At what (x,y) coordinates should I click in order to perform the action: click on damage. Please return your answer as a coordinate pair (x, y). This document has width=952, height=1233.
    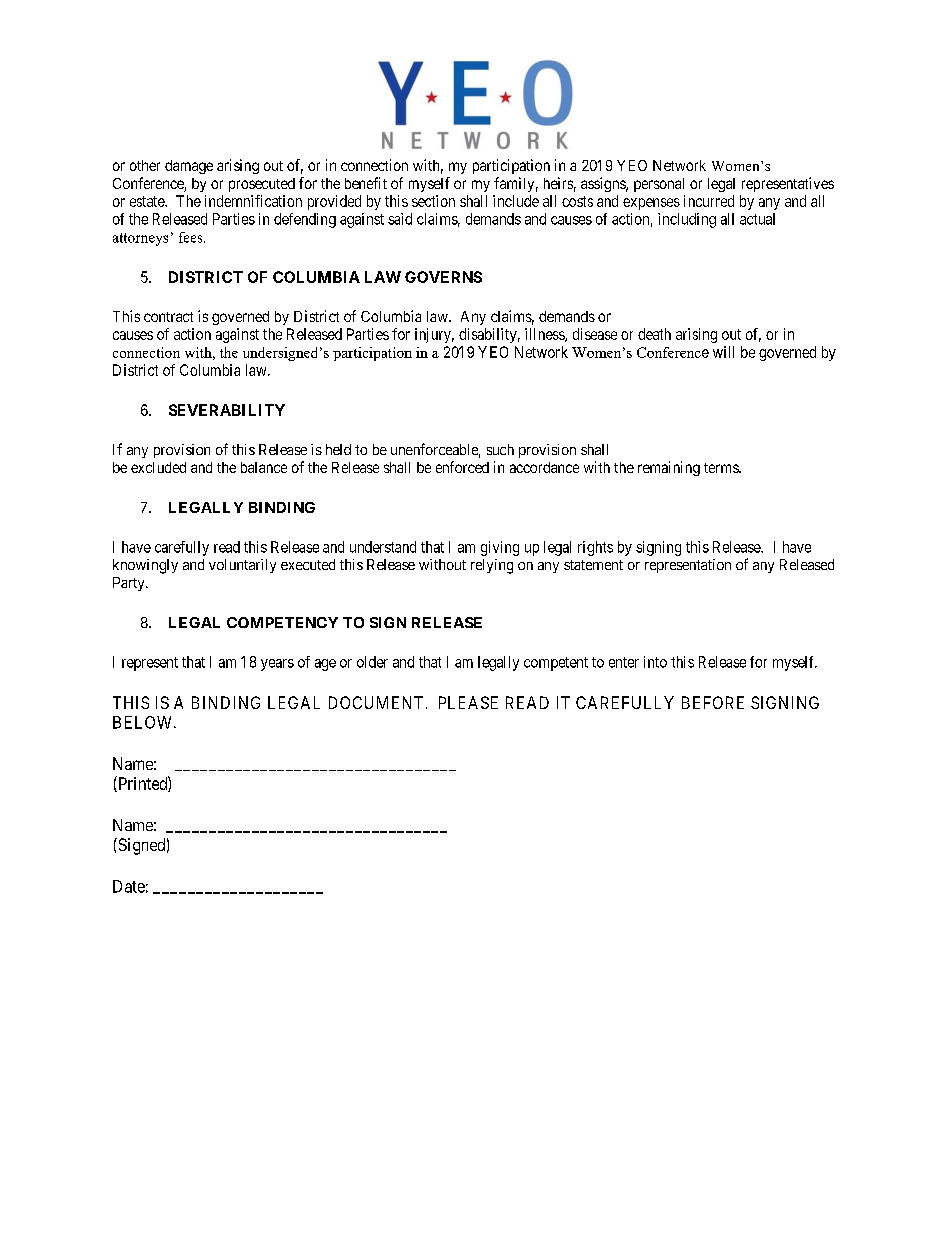
    Looking at the image, I should click on (189, 167).
